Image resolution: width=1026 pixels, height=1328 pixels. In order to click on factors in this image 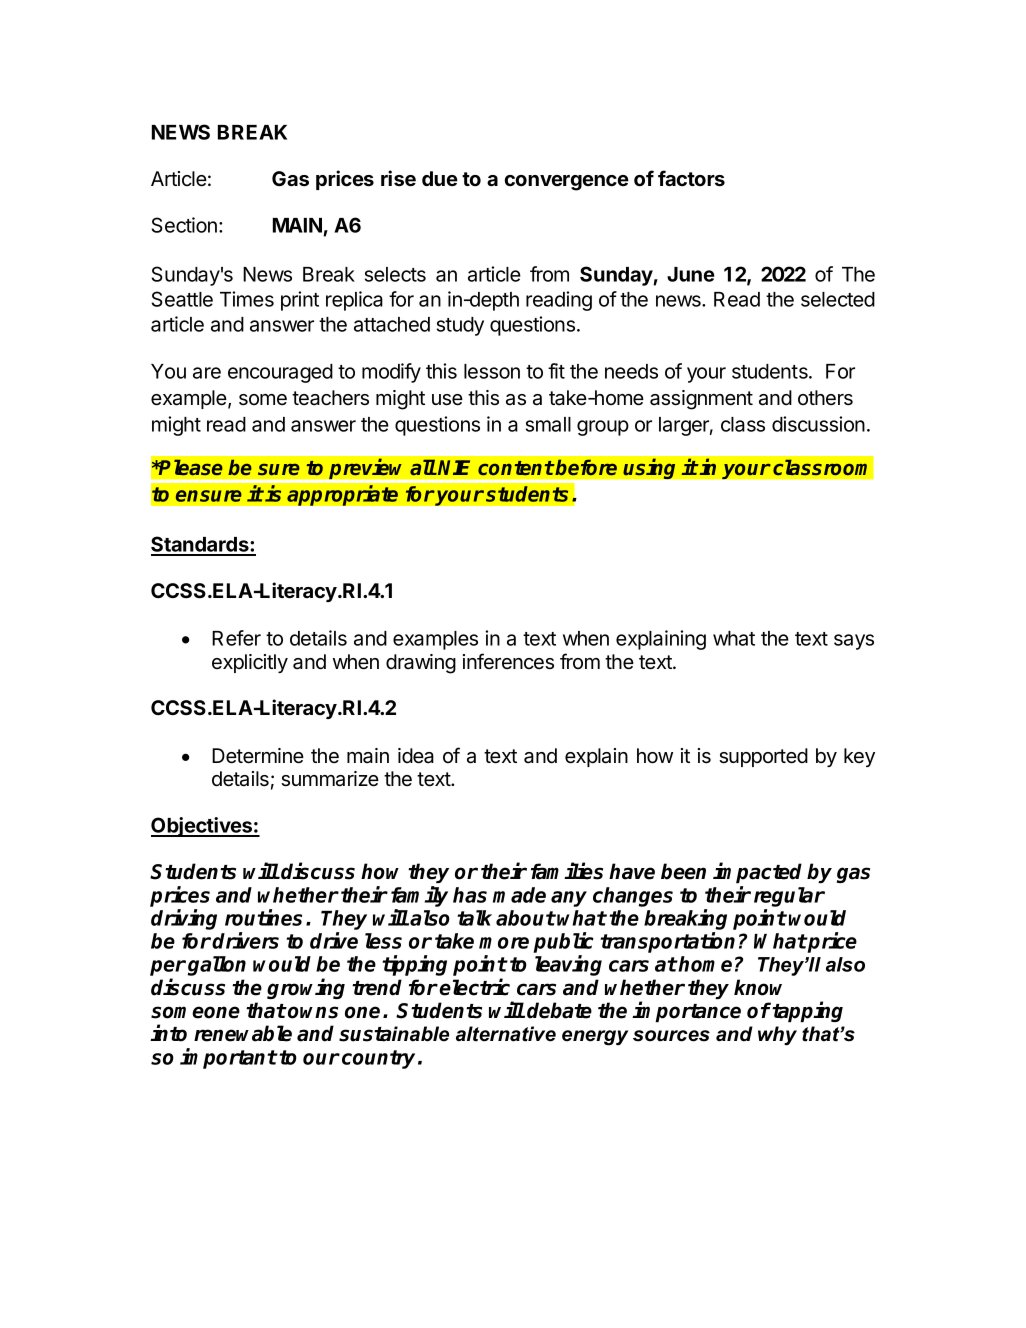, I will do `click(691, 178)`.
